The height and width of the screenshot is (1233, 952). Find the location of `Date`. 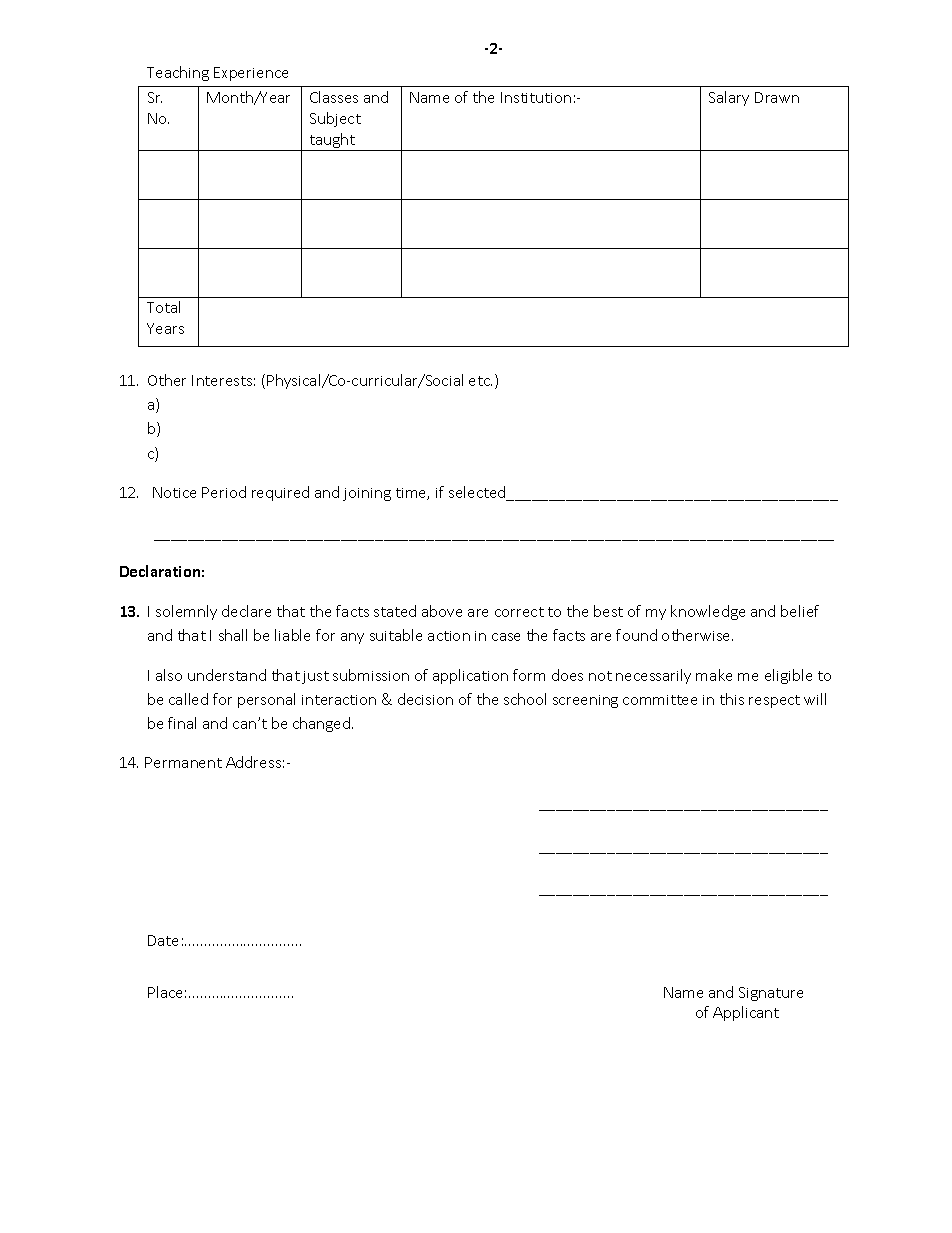

Date is located at coordinates (163, 940).
